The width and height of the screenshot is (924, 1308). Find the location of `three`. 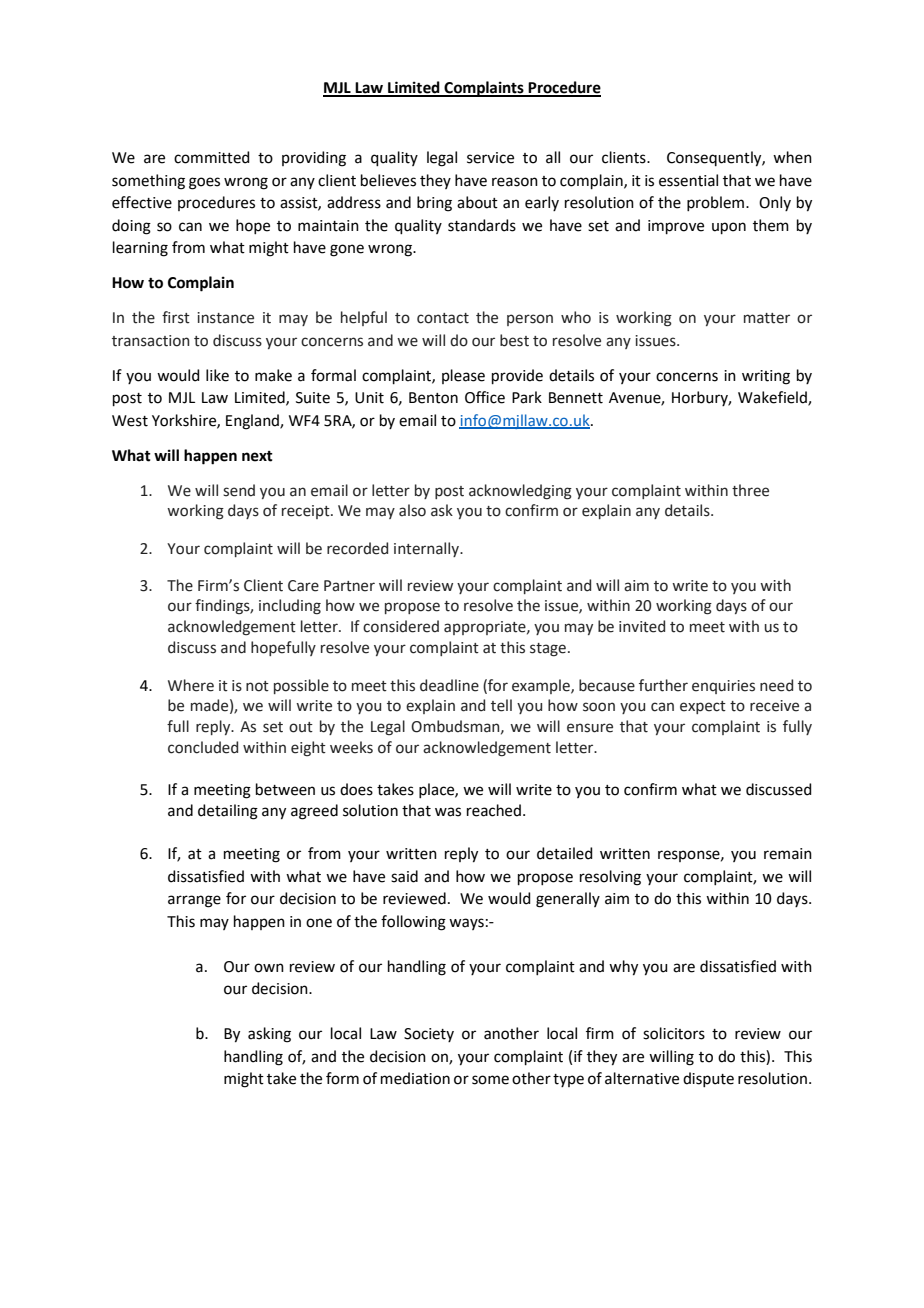

three is located at coordinates (750, 490).
